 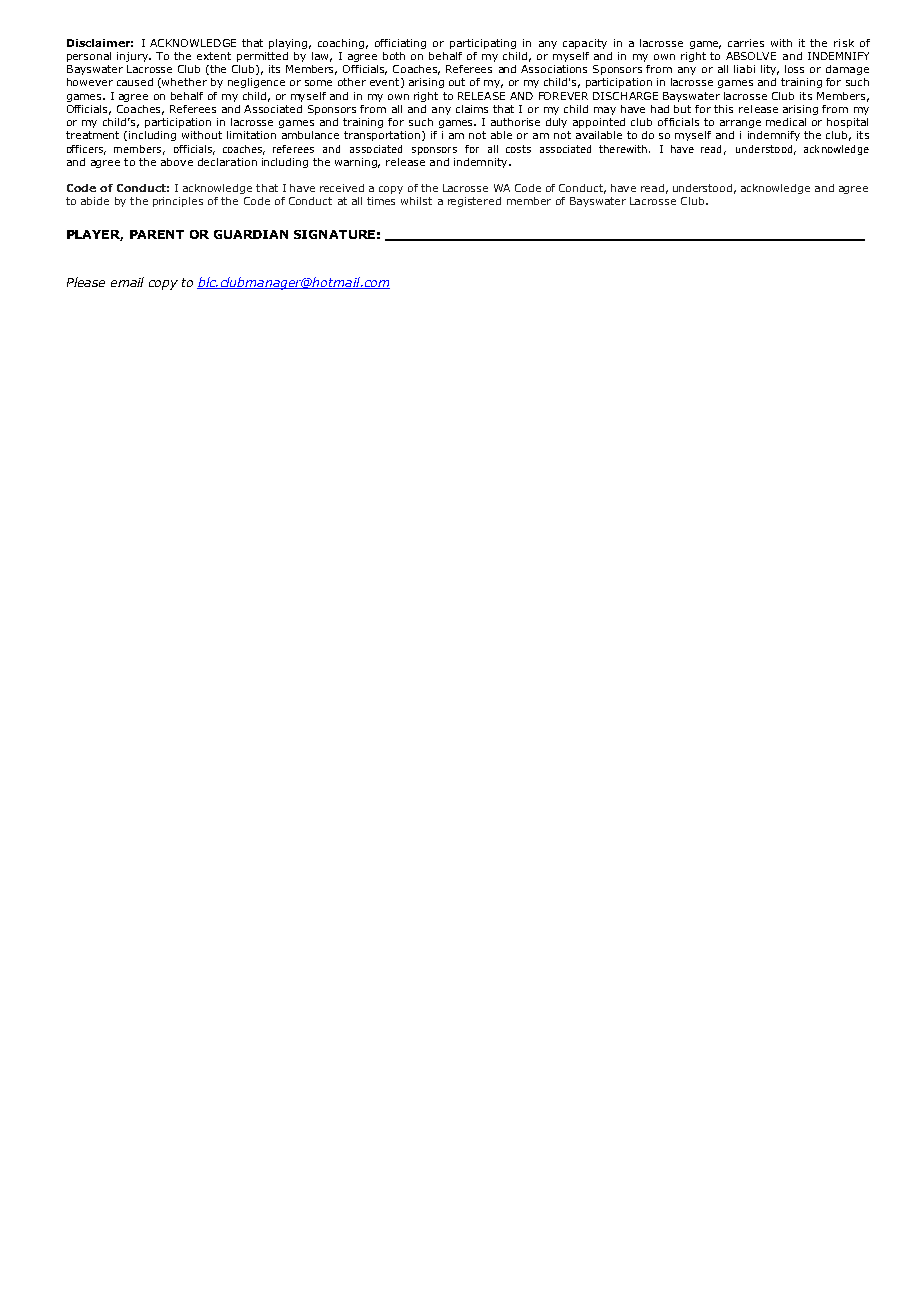 I want to click on this, so click(x=723, y=109).
